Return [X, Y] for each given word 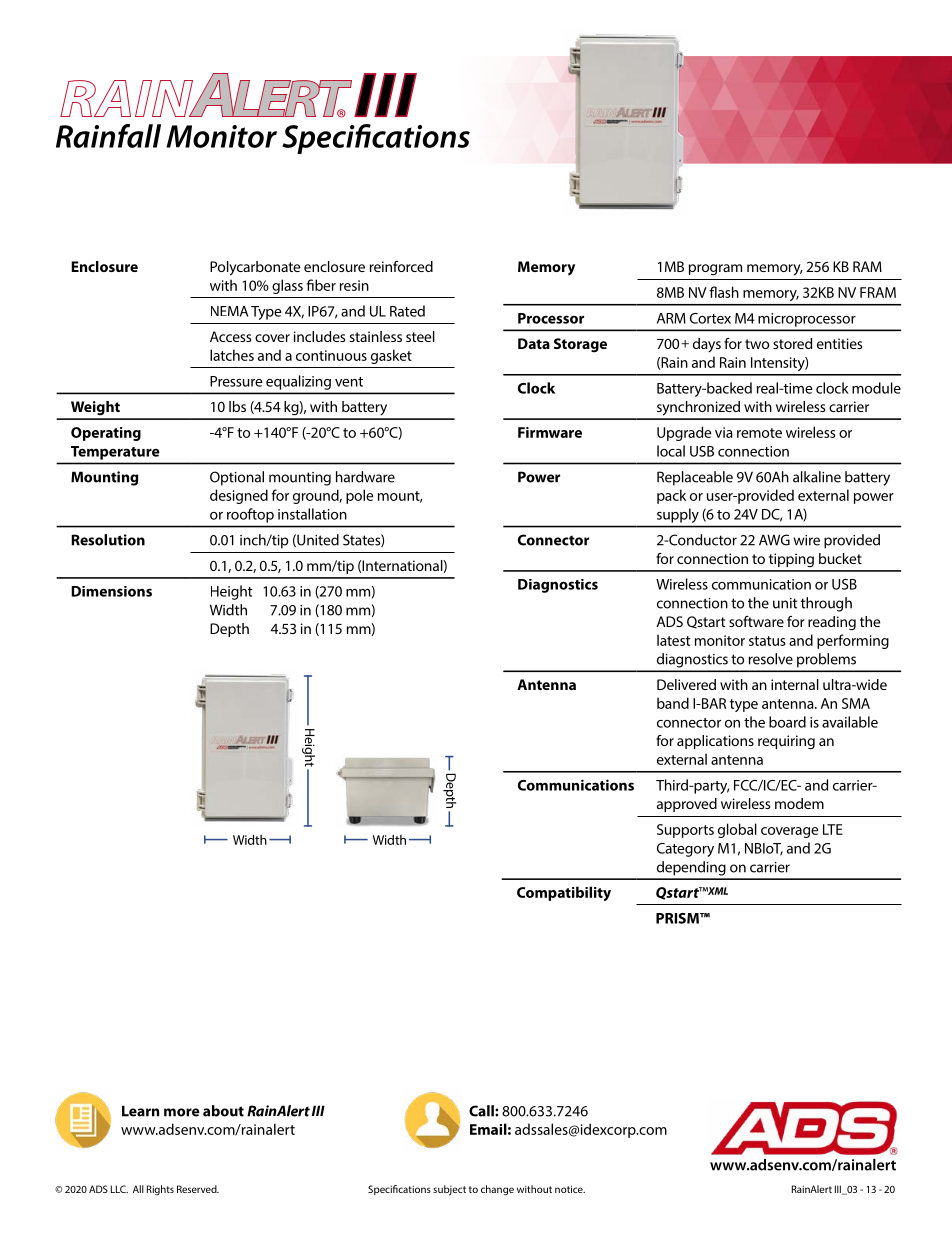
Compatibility [564, 893]
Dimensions [111, 591]
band [673, 703]
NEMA [229, 311]
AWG [774, 540]
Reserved [198, 1189]
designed [239, 496]
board [787, 722]
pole [360, 496]
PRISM [678, 918]
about [223, 1111]
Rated [407, 311]
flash [724, 292]
